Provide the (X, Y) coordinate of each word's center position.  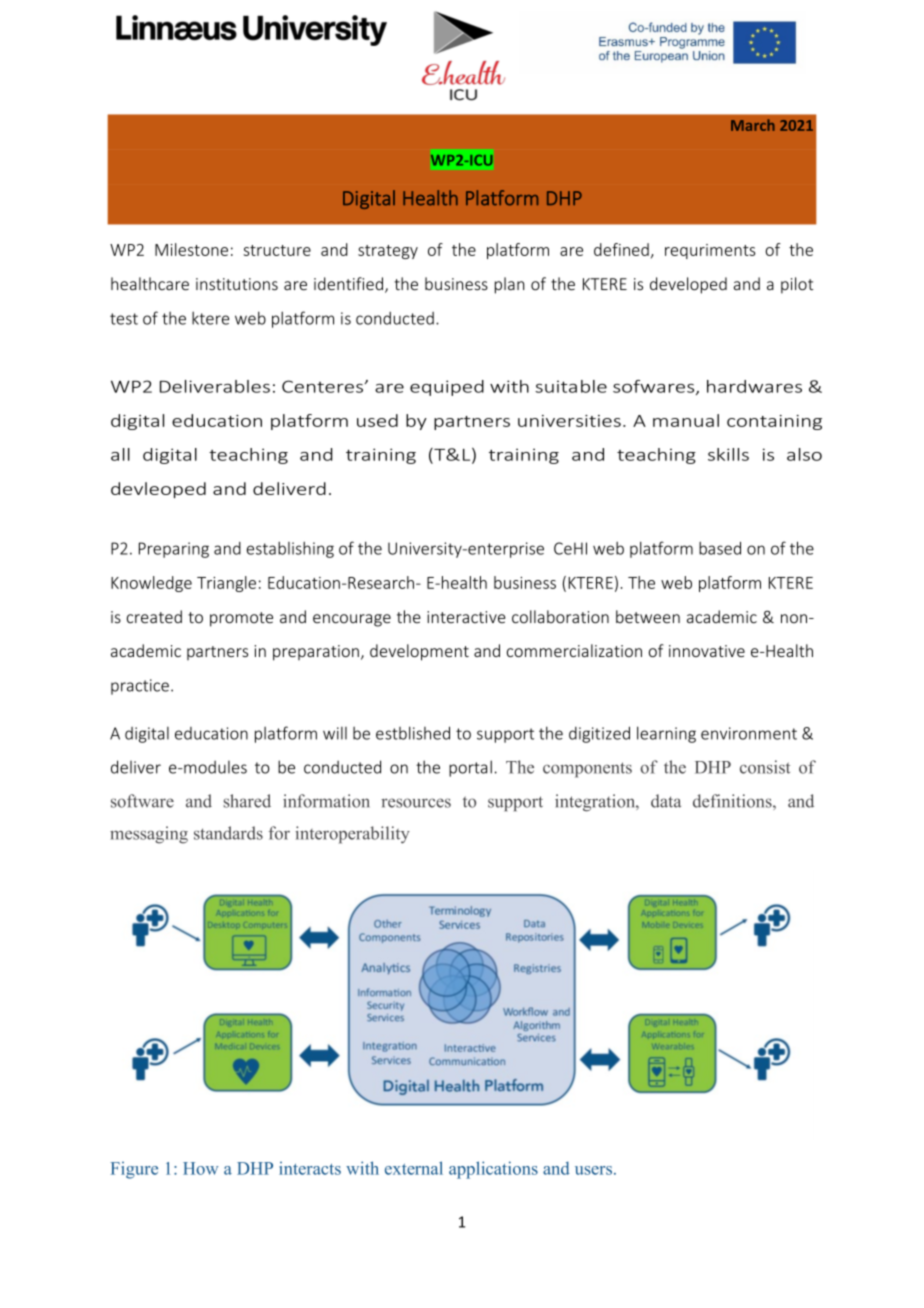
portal (470, 768)
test (124, 319)
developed (688, 285)
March (753, 125)
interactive (466, 617)
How (200, 1168)
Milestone (191, 249)
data (666, 801)
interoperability (352, 835)
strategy (388, 252)
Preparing (174, 550)
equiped (447, 388)
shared (247, 801)
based (720, 548)
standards (228, 833)
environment (749, 733)
